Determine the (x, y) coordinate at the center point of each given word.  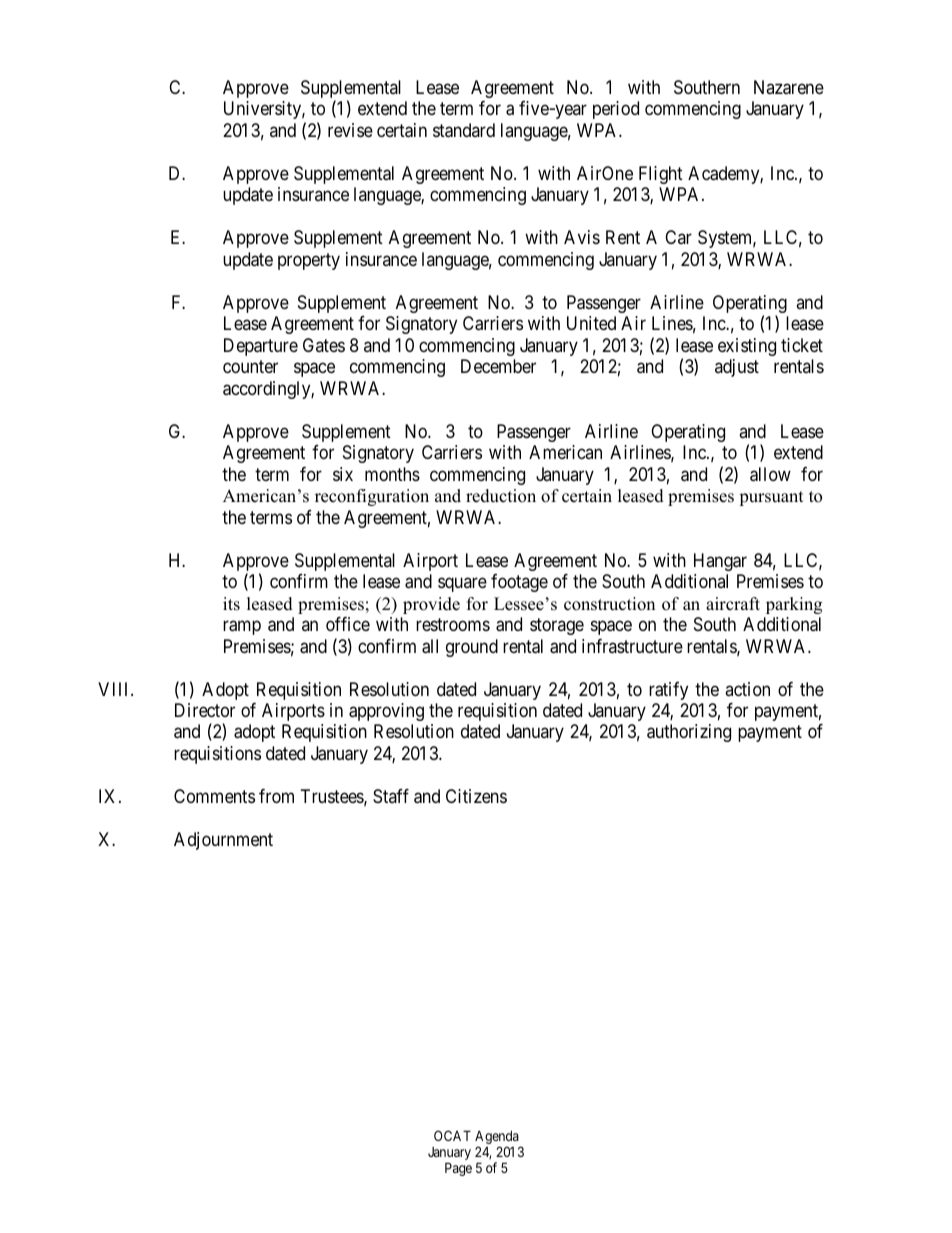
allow (770, 474)
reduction (501, 496)
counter (250, 366)
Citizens (476, 796)
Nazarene (789, 87)
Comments (214, 796)
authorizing (689, 733)
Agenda (498, 1138)
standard (464, 130)
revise (350, 130)
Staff (391, 796)
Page (458, 1169)
